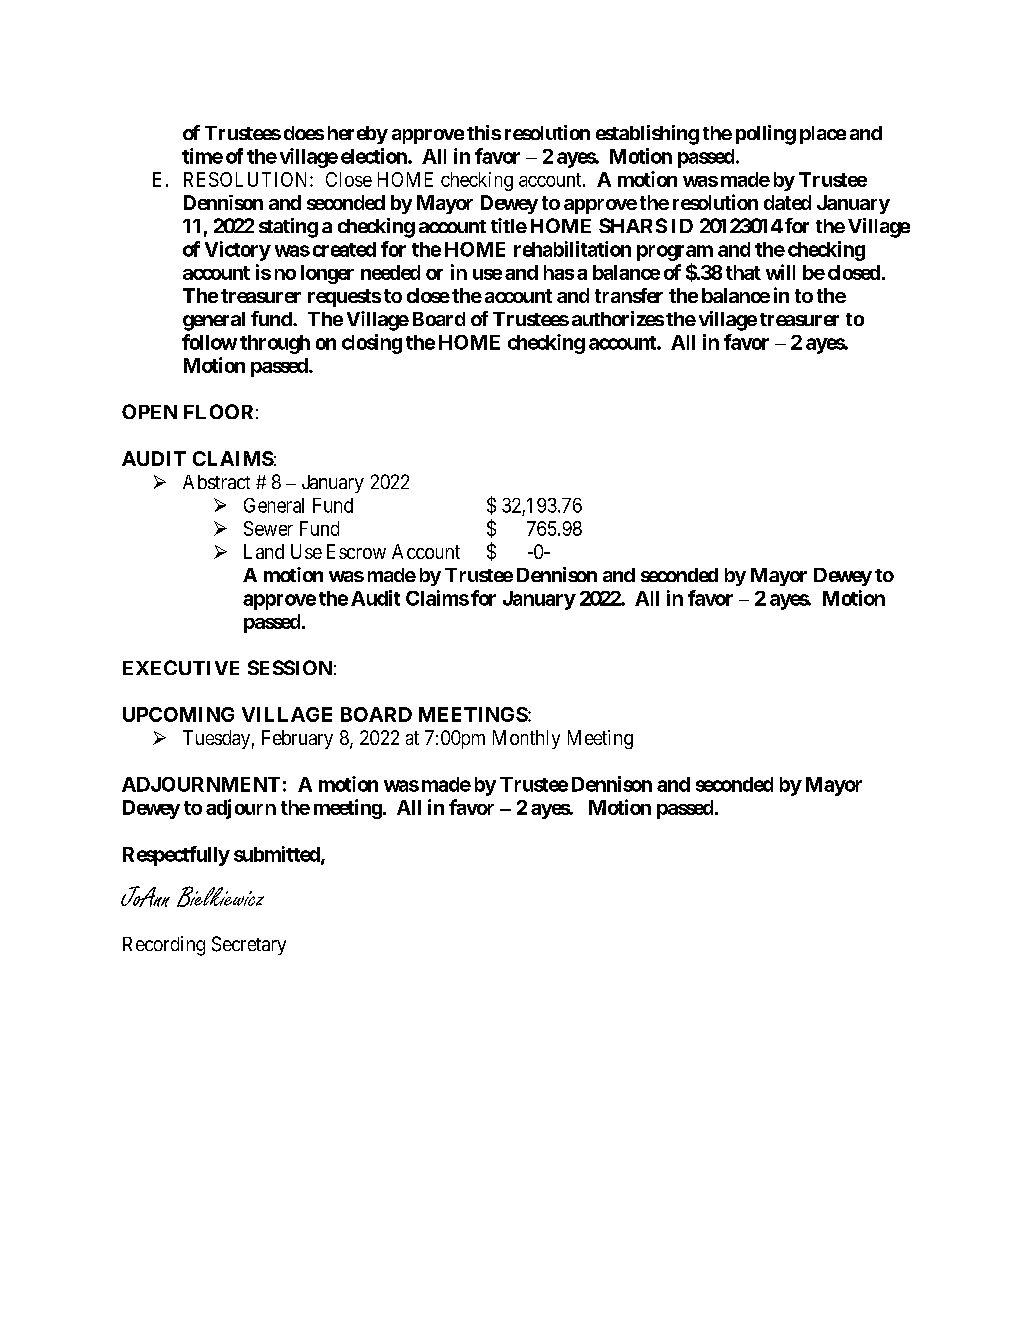 Image resolution: width=1032 pixels, height=1335 pixels. I want to click on stating, so click(288, 228).
